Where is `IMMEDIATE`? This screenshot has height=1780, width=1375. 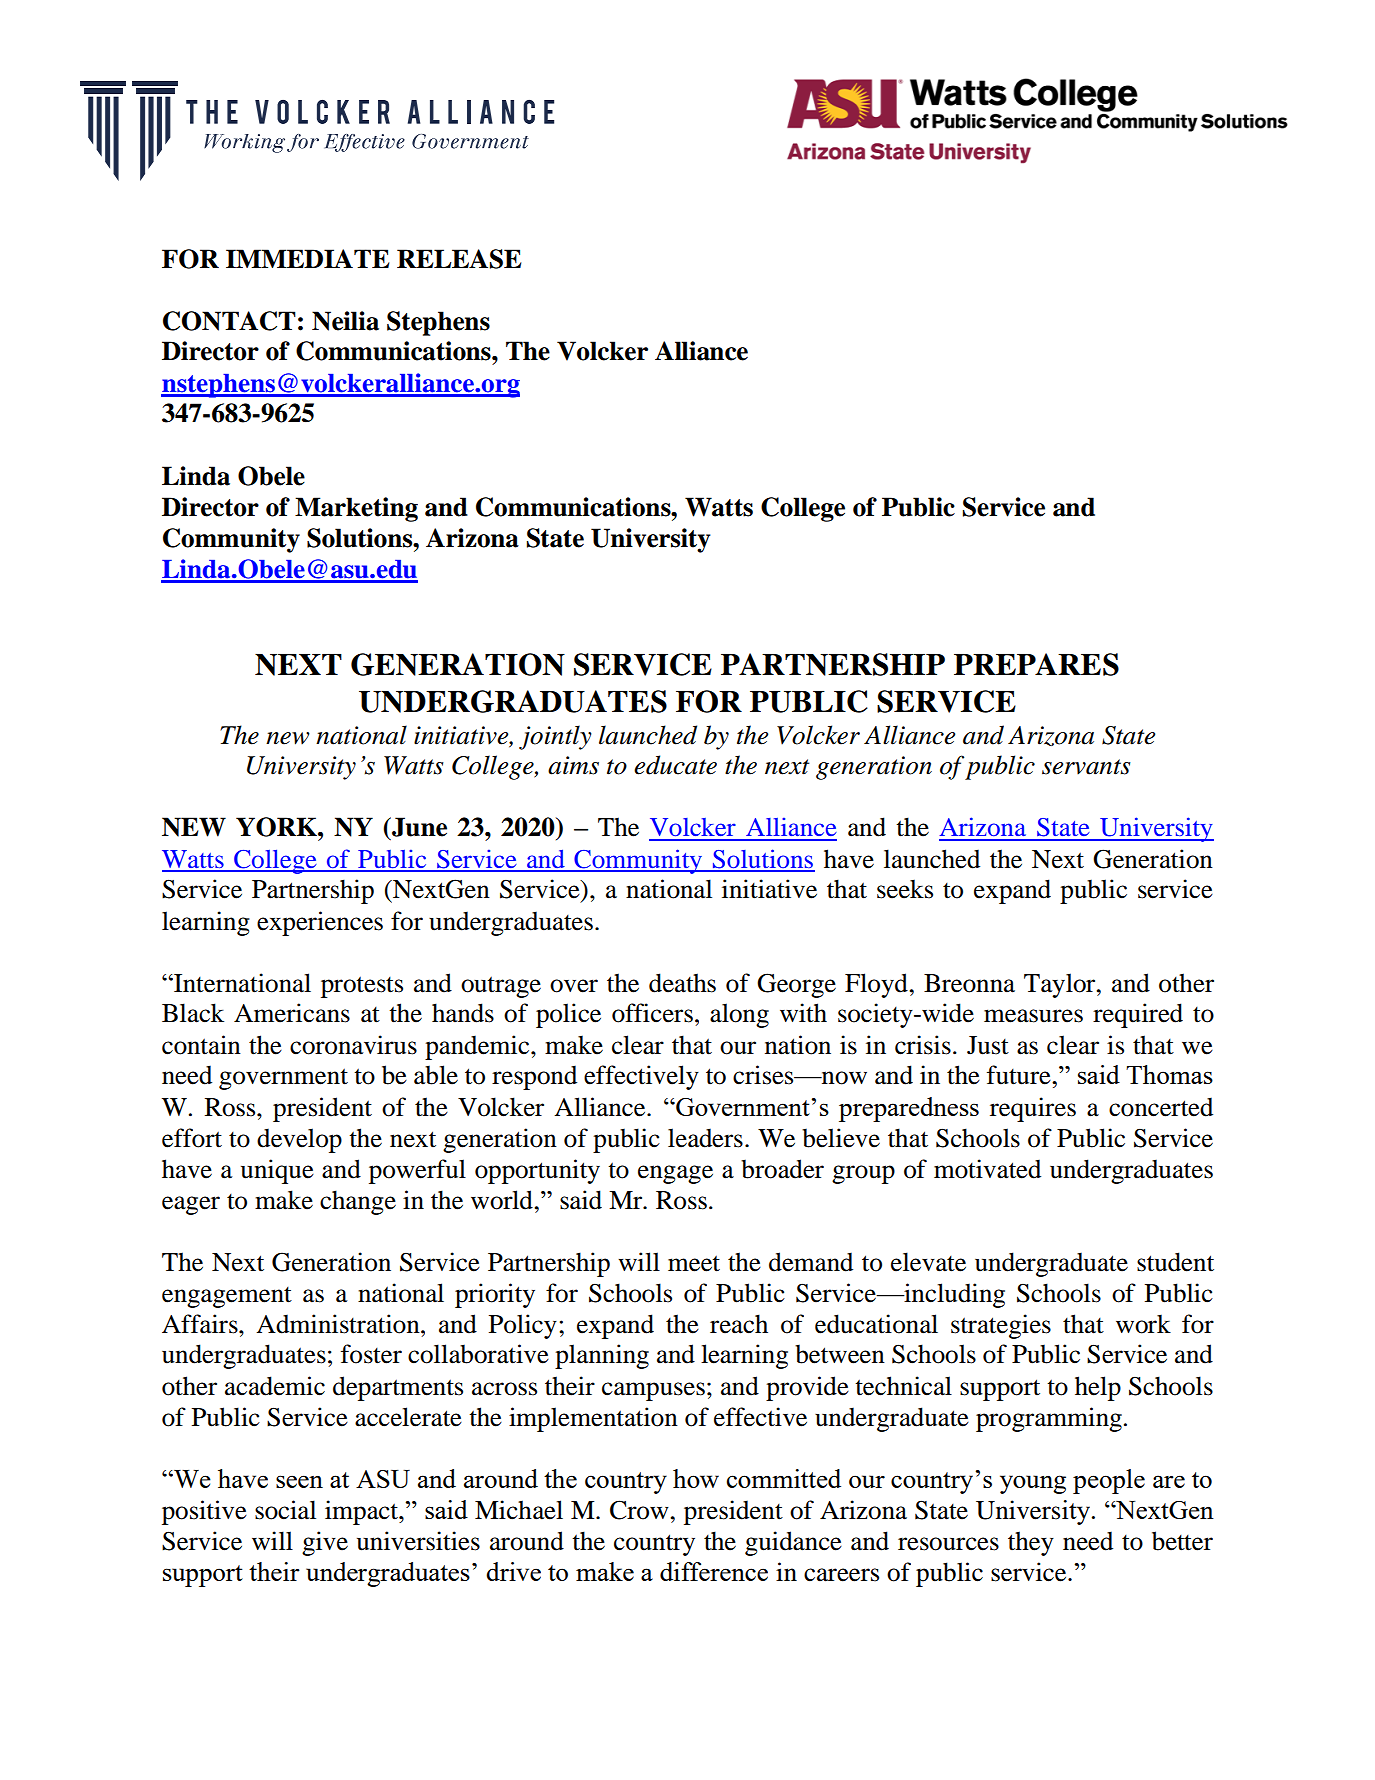
IMMEDIATE is located at coordinates (307, 258).
